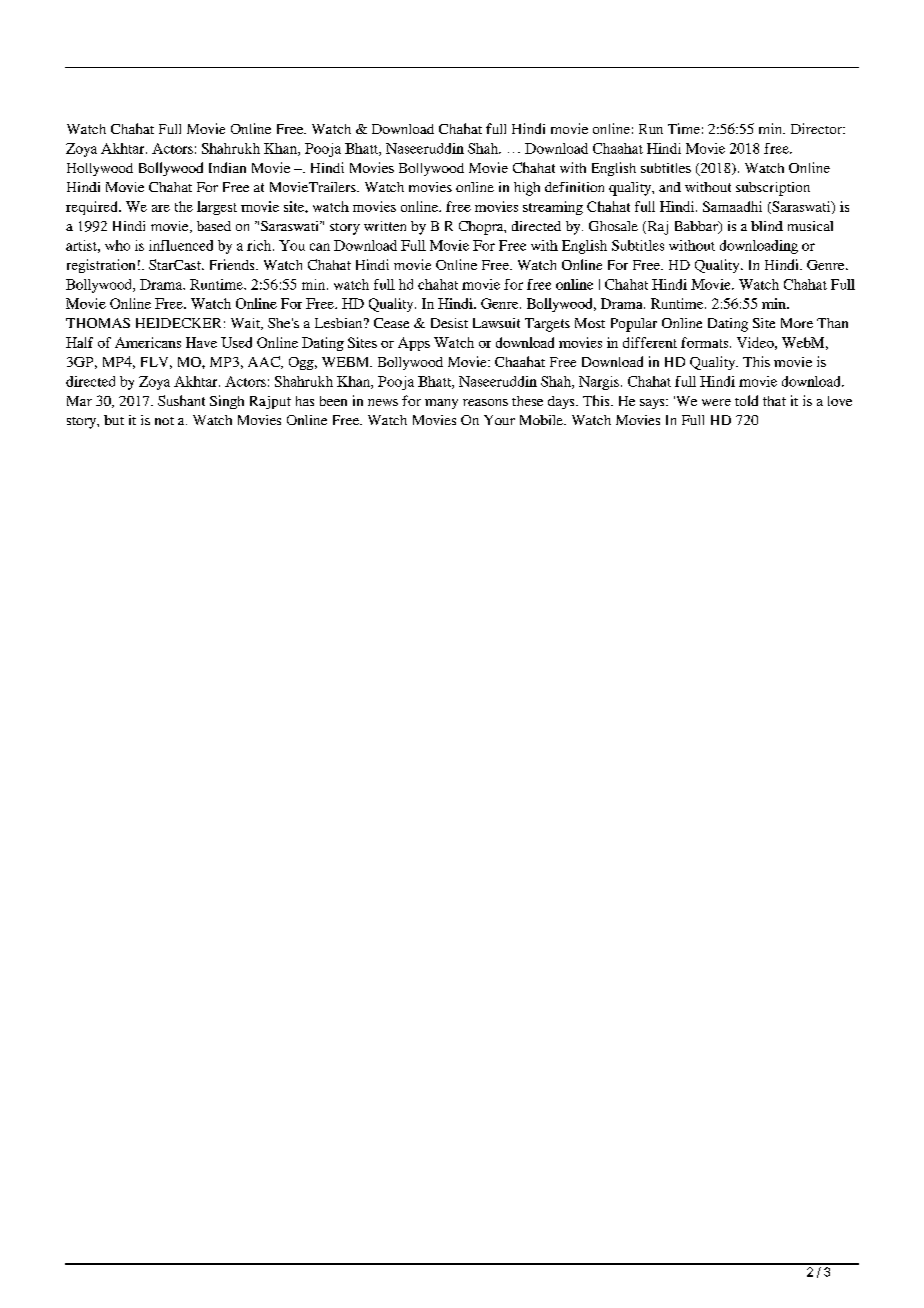 The width and height of the document is (924, 1308). What do you see at coordinates (797, 323) in the document?
I see `More` at bounding box center [797, 323].
